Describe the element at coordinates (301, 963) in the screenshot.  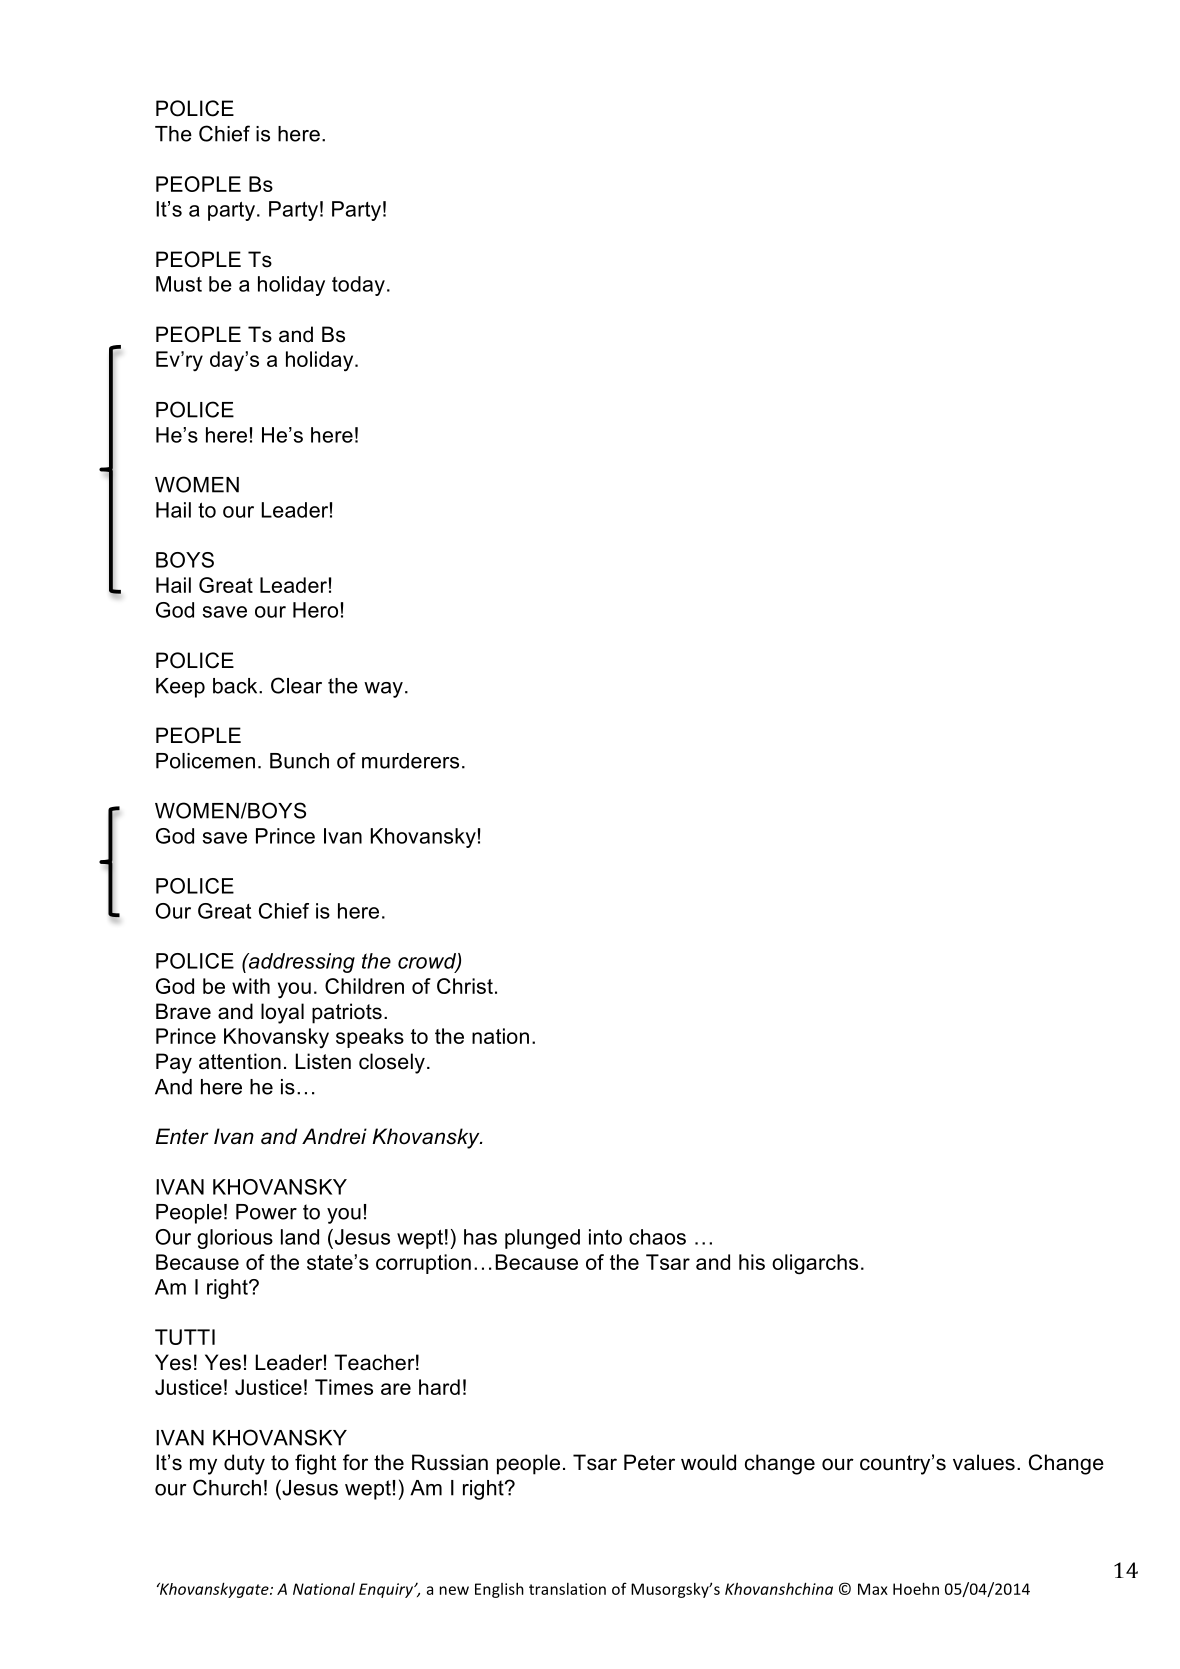
I see `addressing` at that location.
